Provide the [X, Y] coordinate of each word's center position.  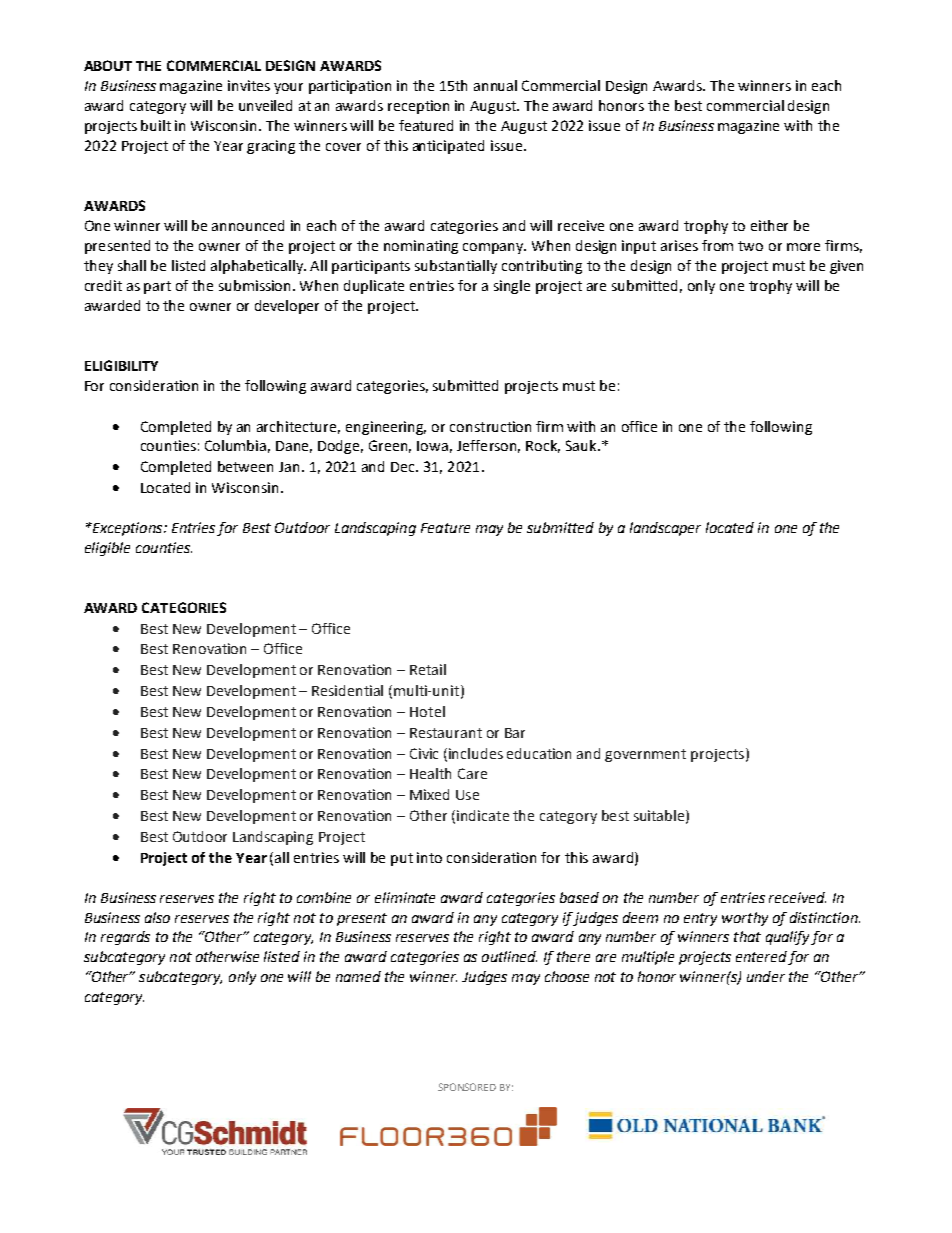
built [156, 125]
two [750, 246]
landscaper [665, 529]
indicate [483, 815]
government [645, 755]
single [512, 287]
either [769, 225]
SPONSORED [467, 1087]
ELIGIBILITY [121, 365]
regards [125, 938]
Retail [428, 669]
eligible [107, 549]
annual [495, 85]
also [157, 917]
